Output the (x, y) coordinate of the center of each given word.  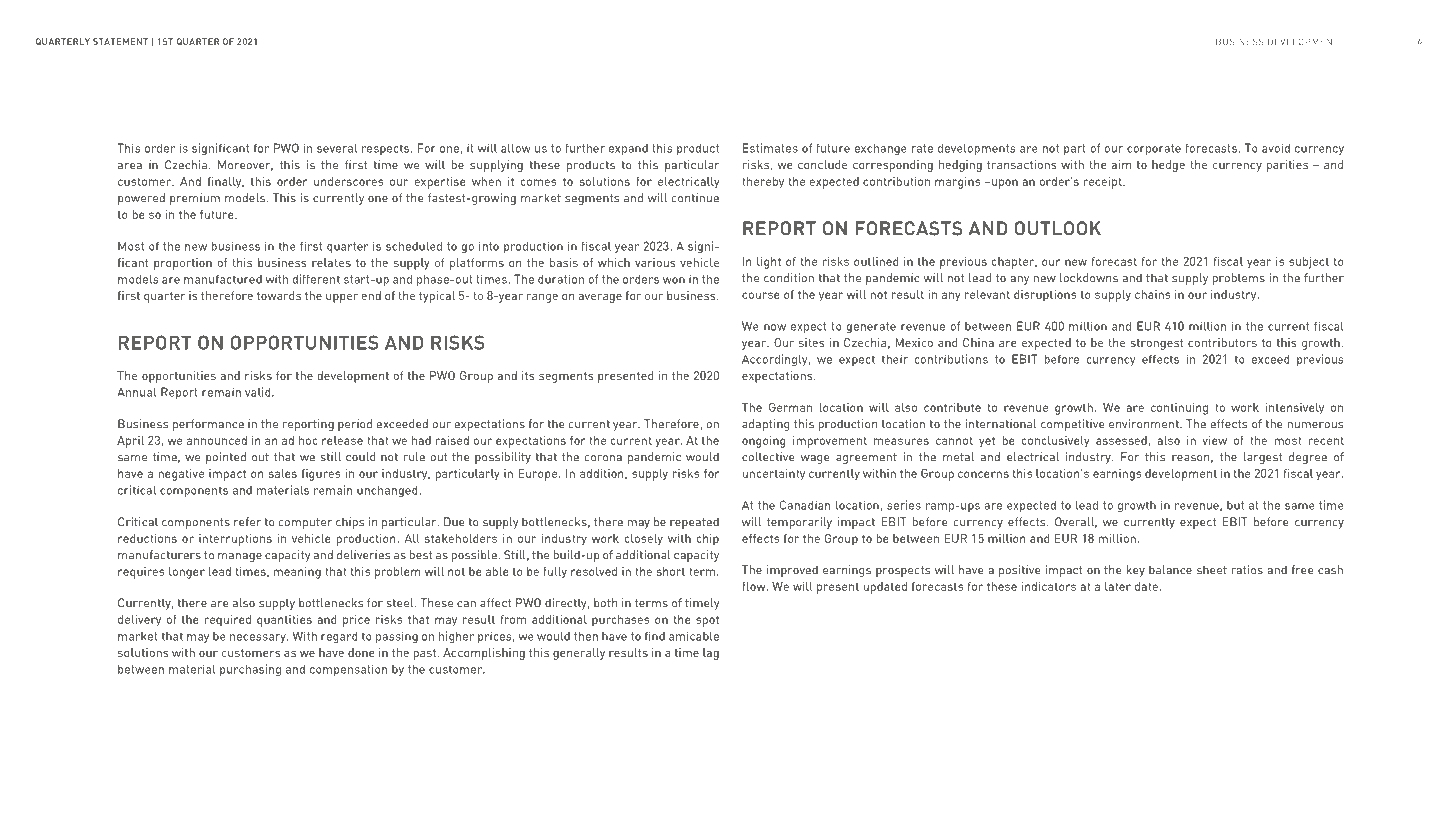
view (1214, 440)
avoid (1276, 148)
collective (768, 457)
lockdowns (1089, 278)
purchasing (250, 670)
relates (331, 262)
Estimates (770, 148)
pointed (226, 458)
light (769, 263)
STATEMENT (120, 41)
